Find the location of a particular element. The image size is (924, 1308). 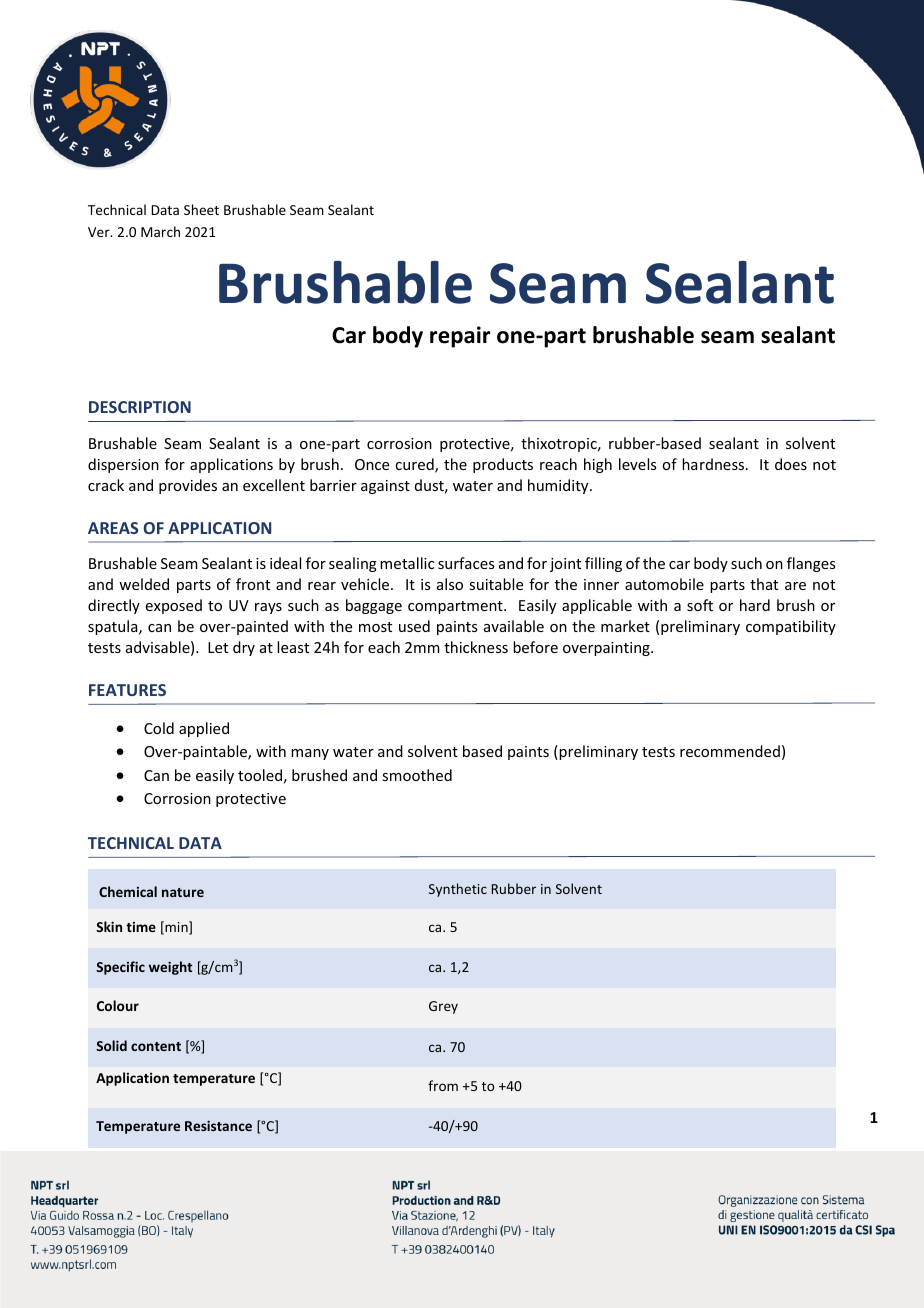

exposed is located at coordinates (174, 606).
